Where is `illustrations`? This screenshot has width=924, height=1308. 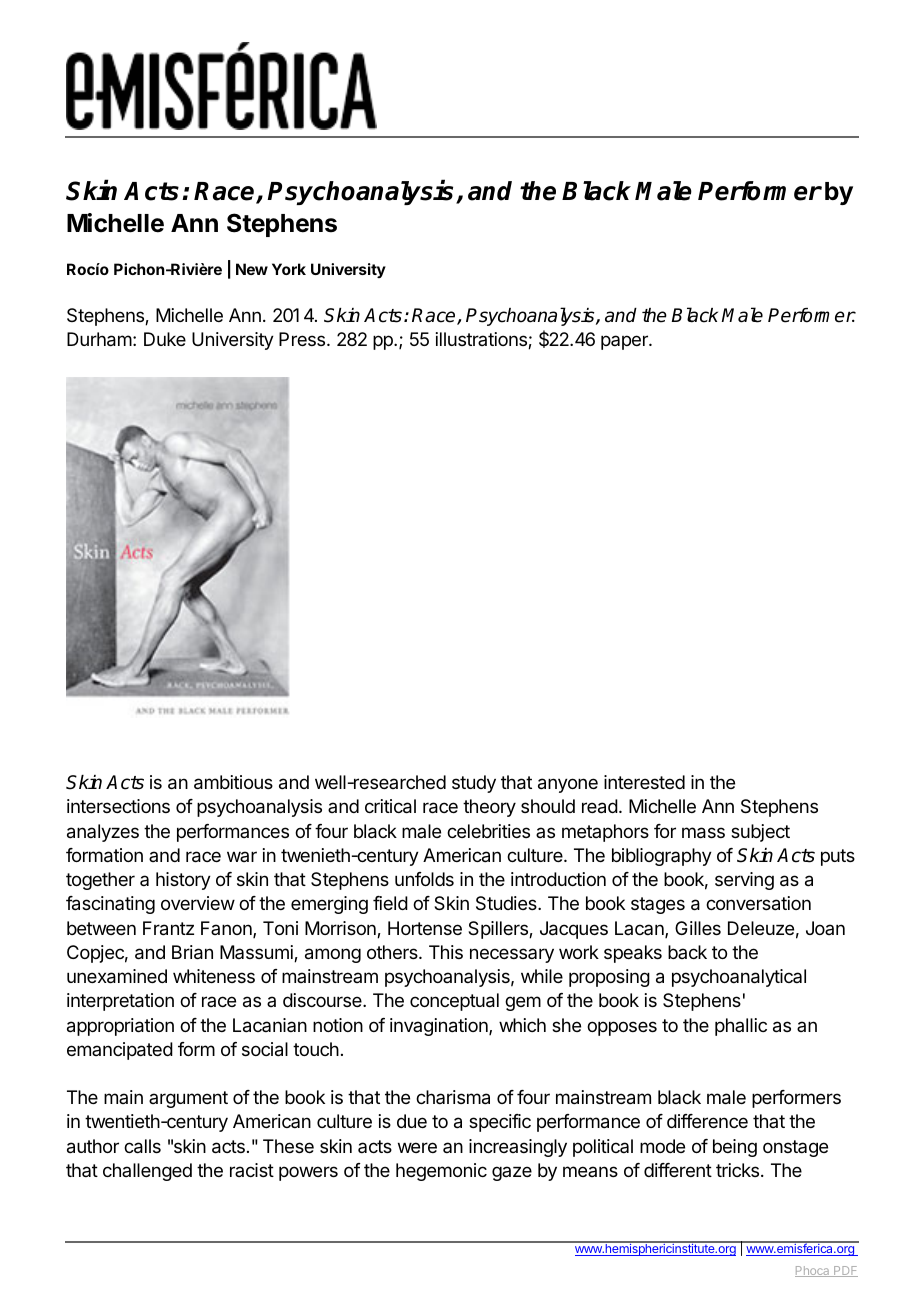
illustrations is located at coordinates (482, 340).
